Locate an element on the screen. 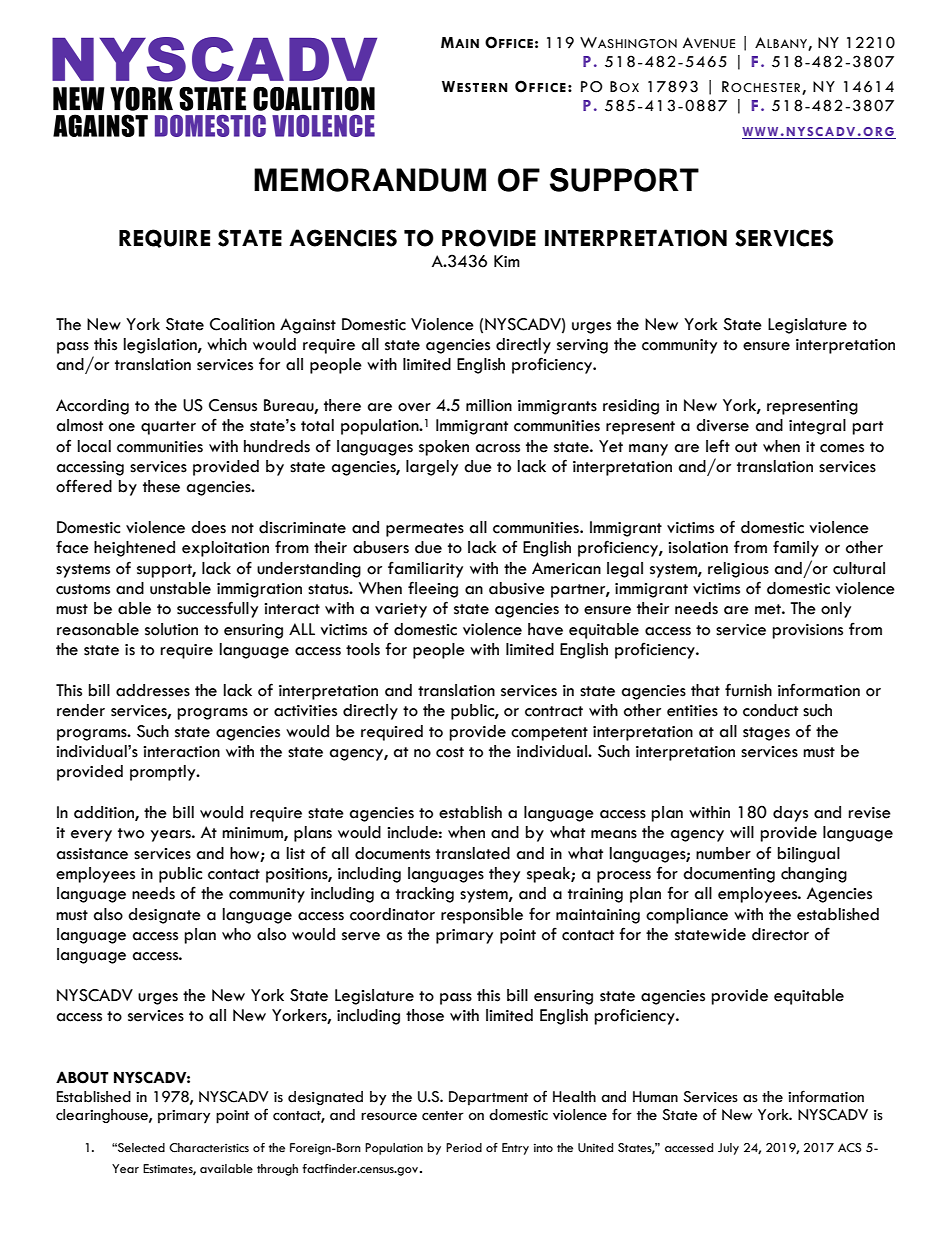 The height and width of the screenshot is (1233, 952). Coalition is located at coordinates (242, 324).
